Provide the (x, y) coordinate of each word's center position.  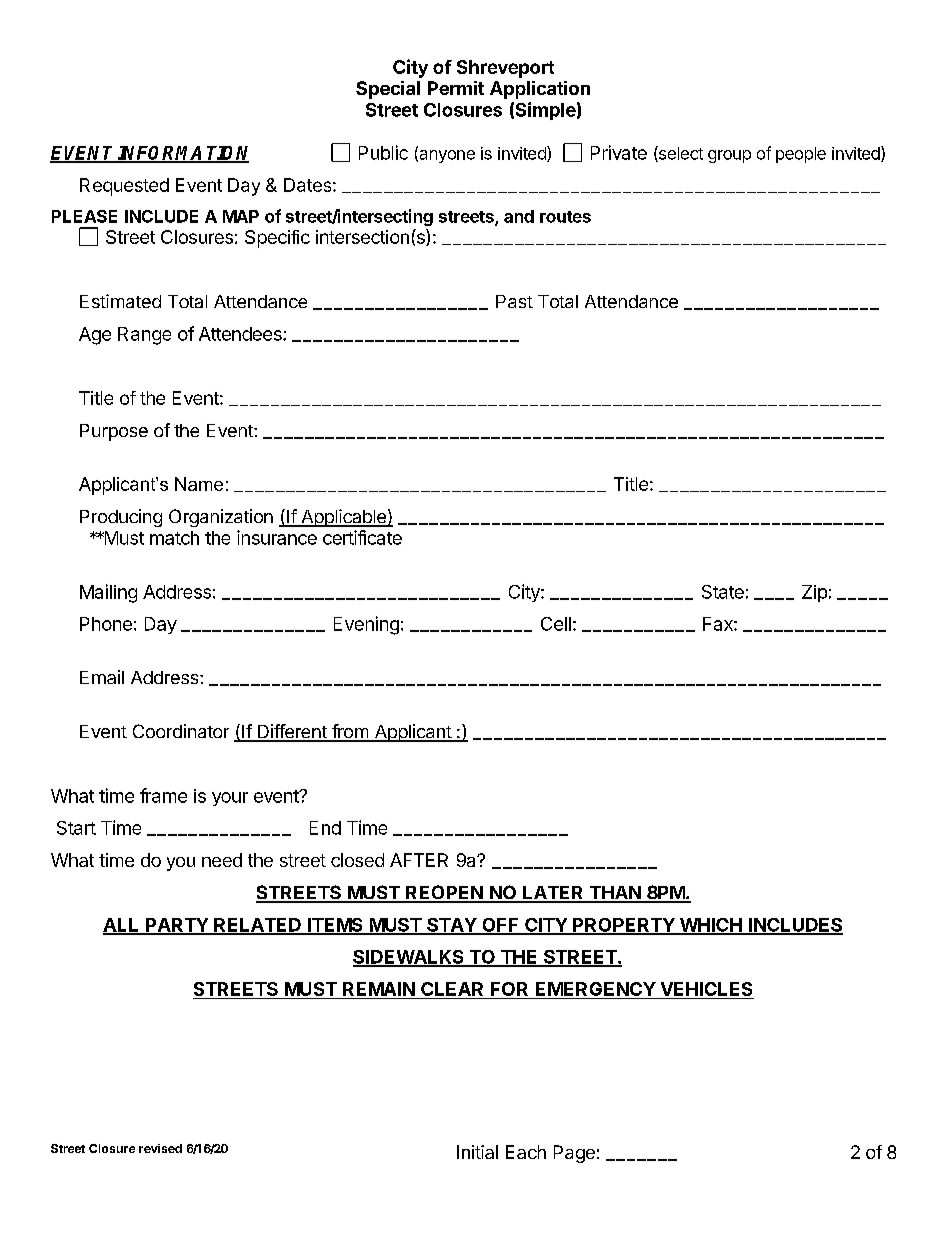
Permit (456, 88)
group (729, 156)
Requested (124, 187)
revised (160, 1148)
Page (574, 1154)
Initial (477, 1152)
